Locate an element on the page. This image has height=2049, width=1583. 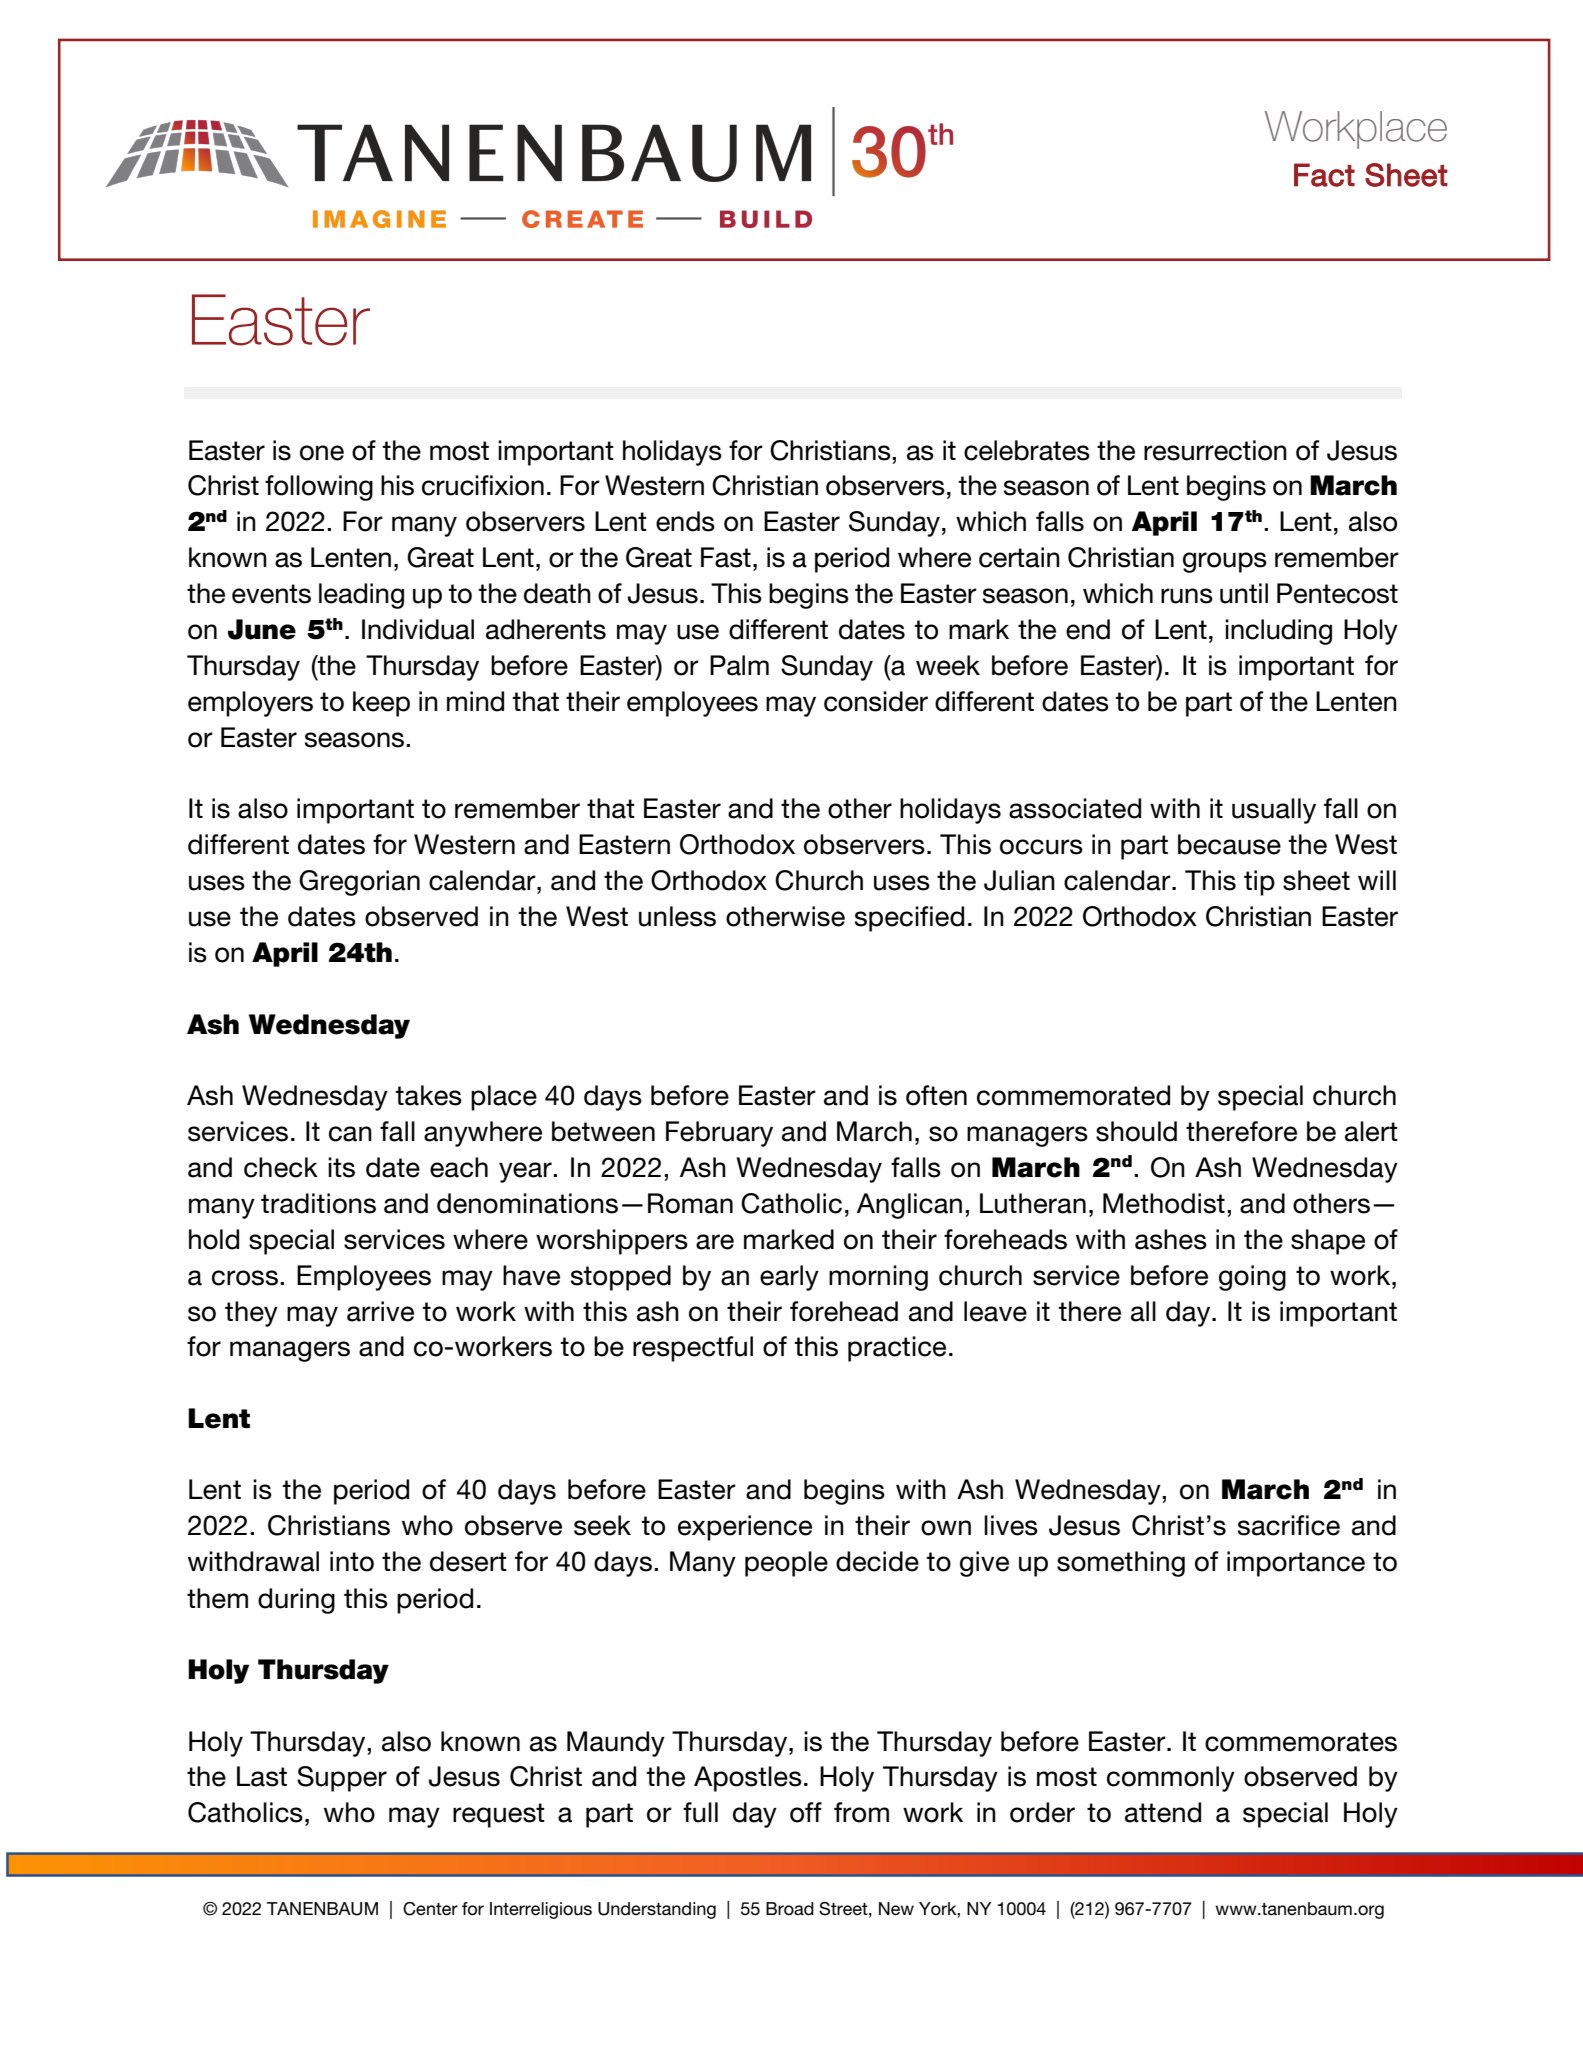
Palm is located at coordinates (739, 665).
